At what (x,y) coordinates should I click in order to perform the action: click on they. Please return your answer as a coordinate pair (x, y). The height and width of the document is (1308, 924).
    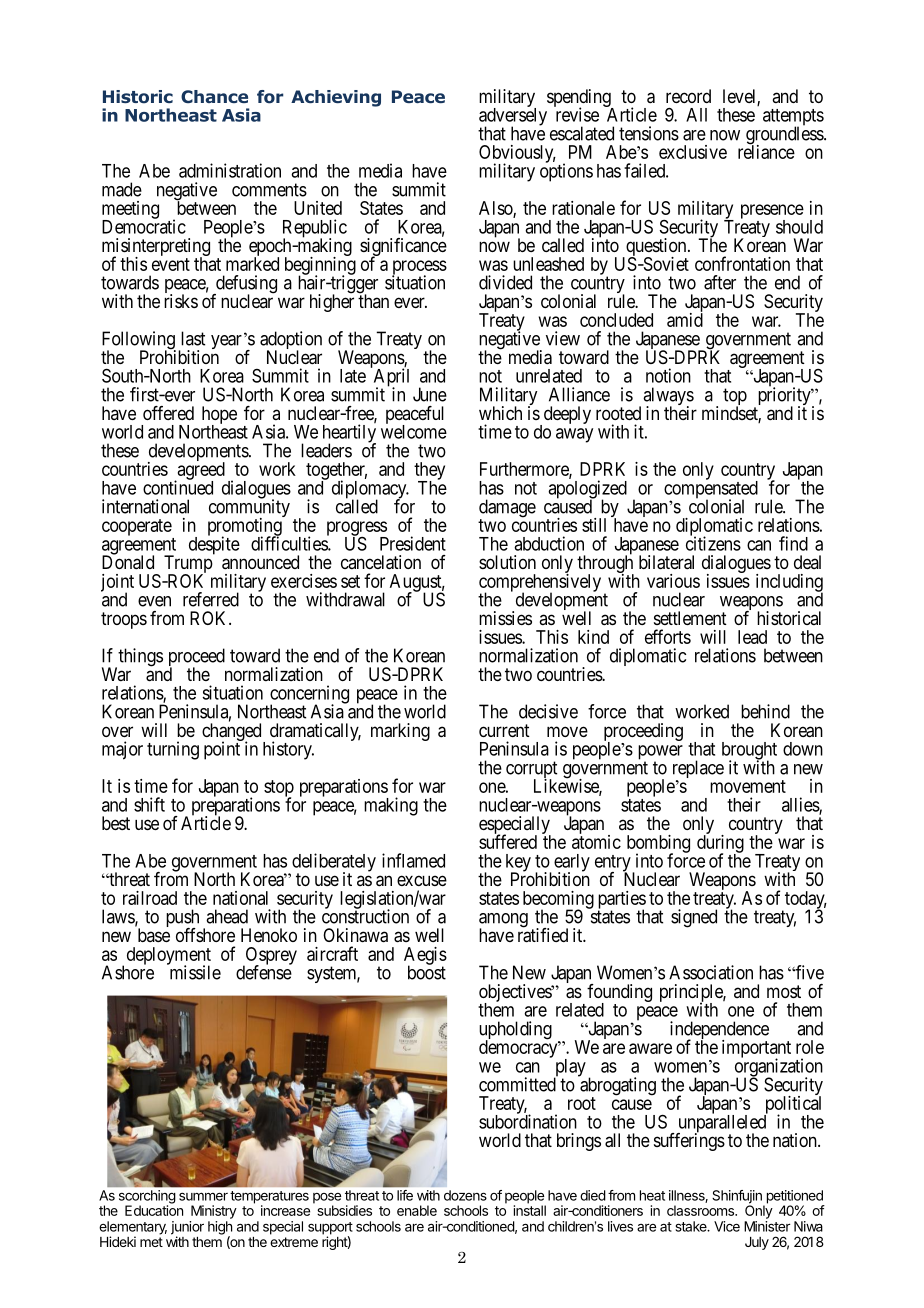
    Looking at the image, I should click on (429, 472).
